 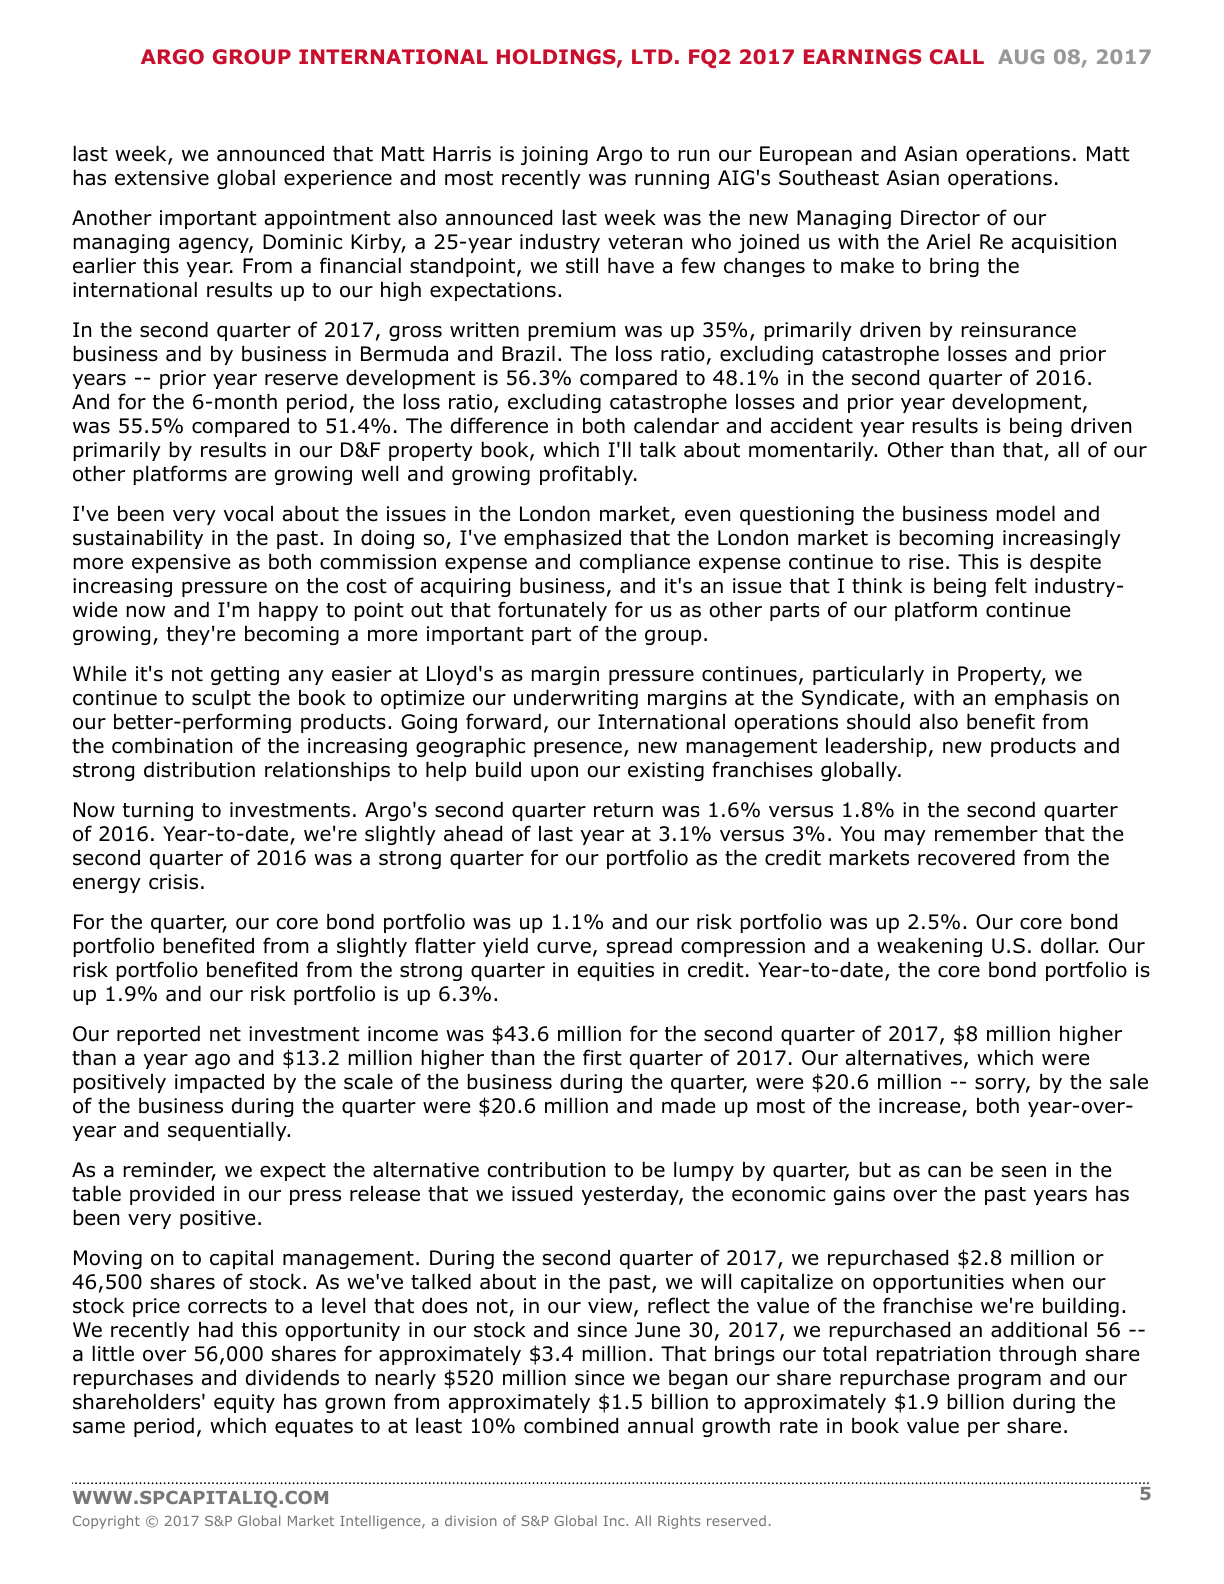 What do you see at coordinates (652, 56) in the screenshot?
I see `LTD` at bounding box center [652, 56].
